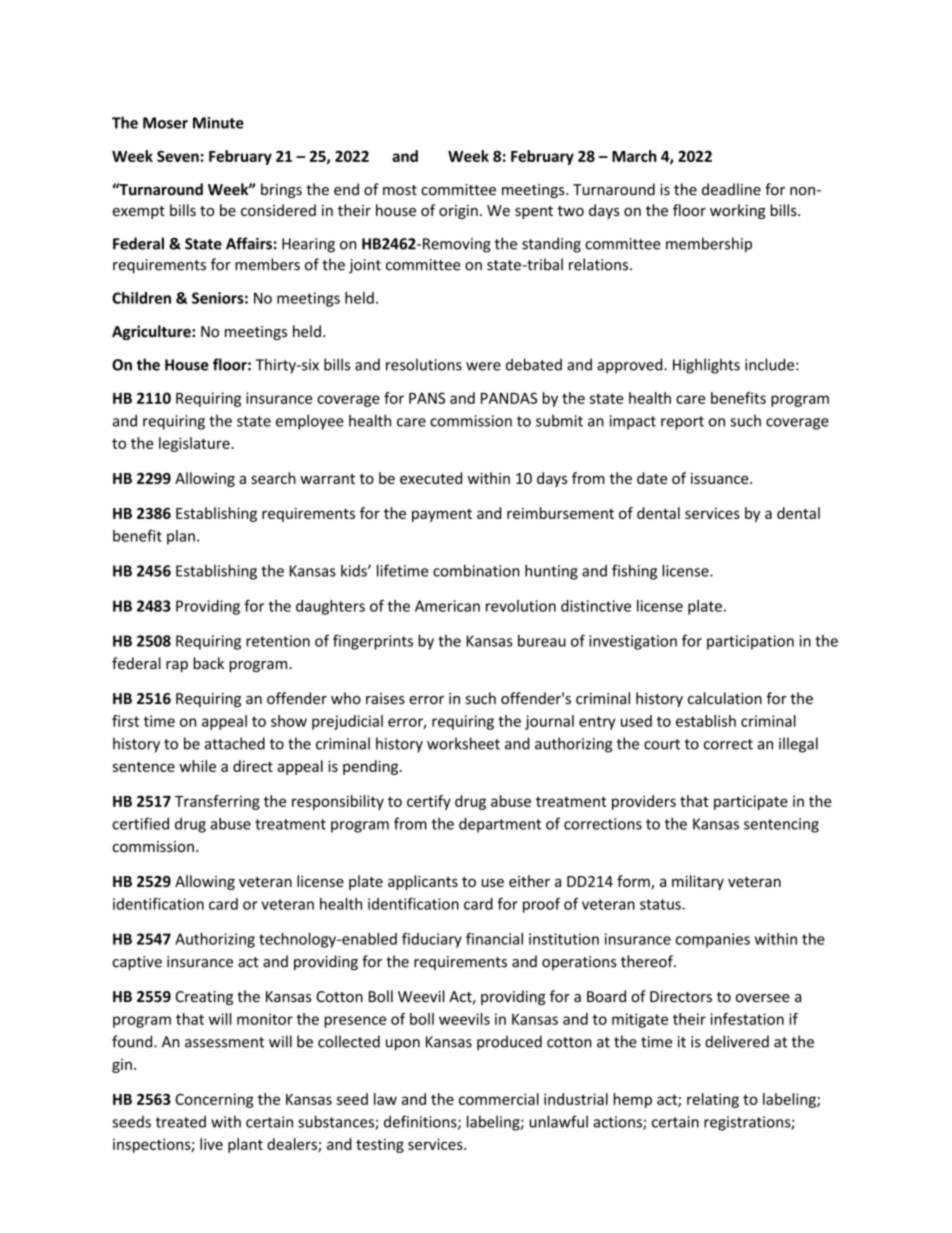 This screenshot has width=952, height=1233. What do you see at coordinates (214, 1100) in the screenshot?
I see `Concerning` at bounding box center [214, 1100].
